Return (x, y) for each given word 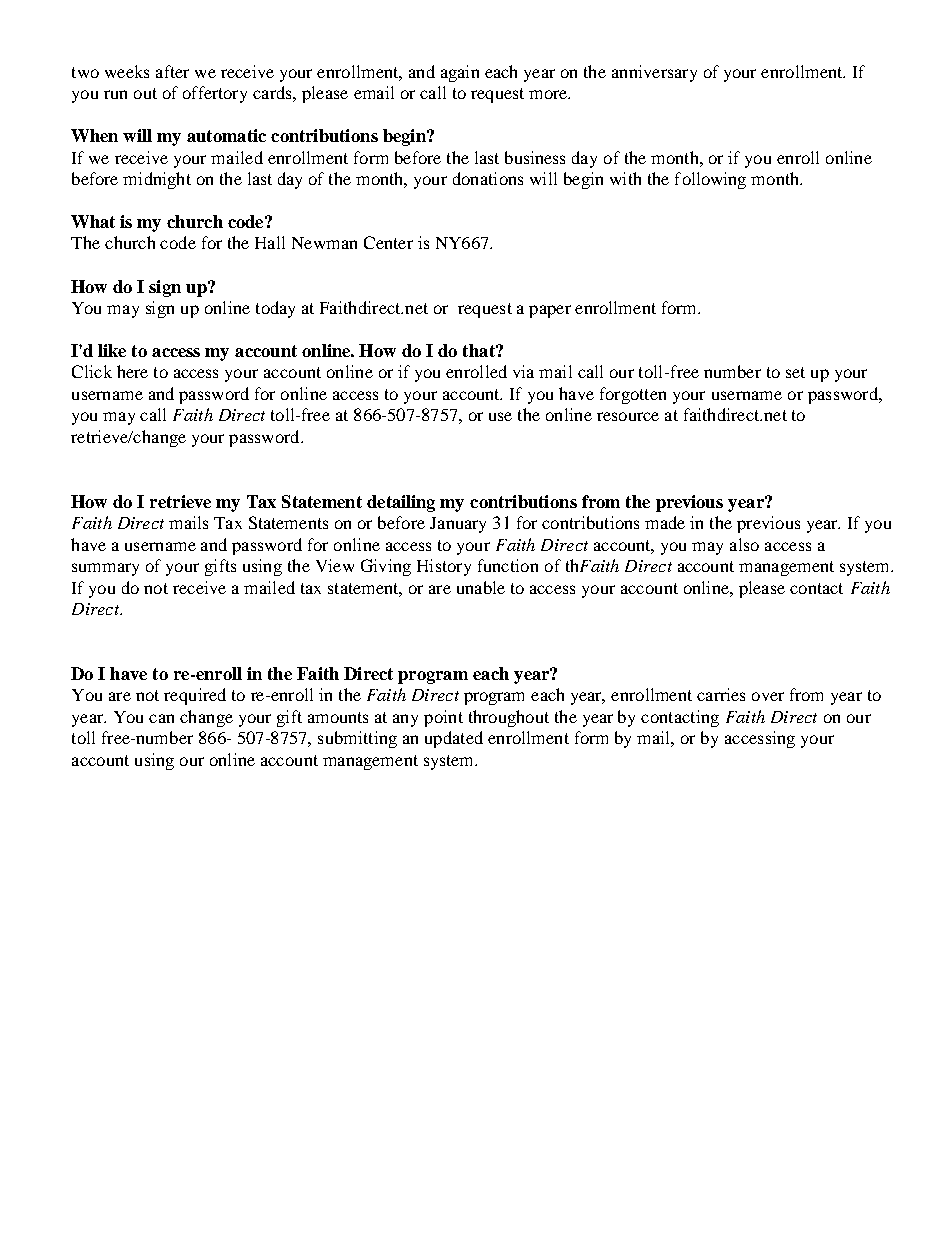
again (460, 73)
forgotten (633, 395)
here (132, 371)
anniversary (654, 73)
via (523, 371)
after (172, 71)
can (161, 718)
